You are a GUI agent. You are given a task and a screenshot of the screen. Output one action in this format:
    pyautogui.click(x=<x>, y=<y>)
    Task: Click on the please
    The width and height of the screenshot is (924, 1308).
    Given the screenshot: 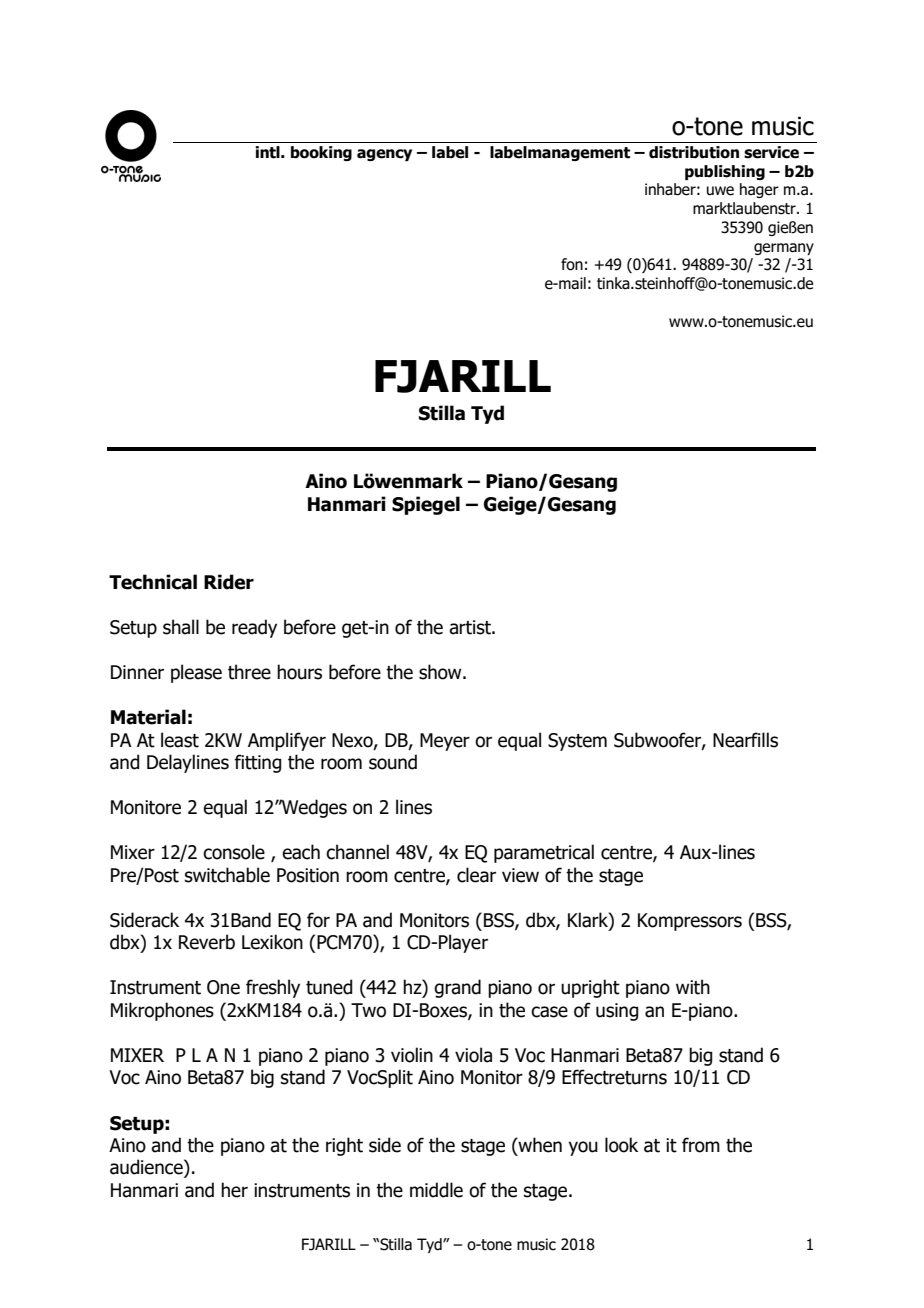 What is the action you would take?
    pyautogui.click(x=196, y=673)
